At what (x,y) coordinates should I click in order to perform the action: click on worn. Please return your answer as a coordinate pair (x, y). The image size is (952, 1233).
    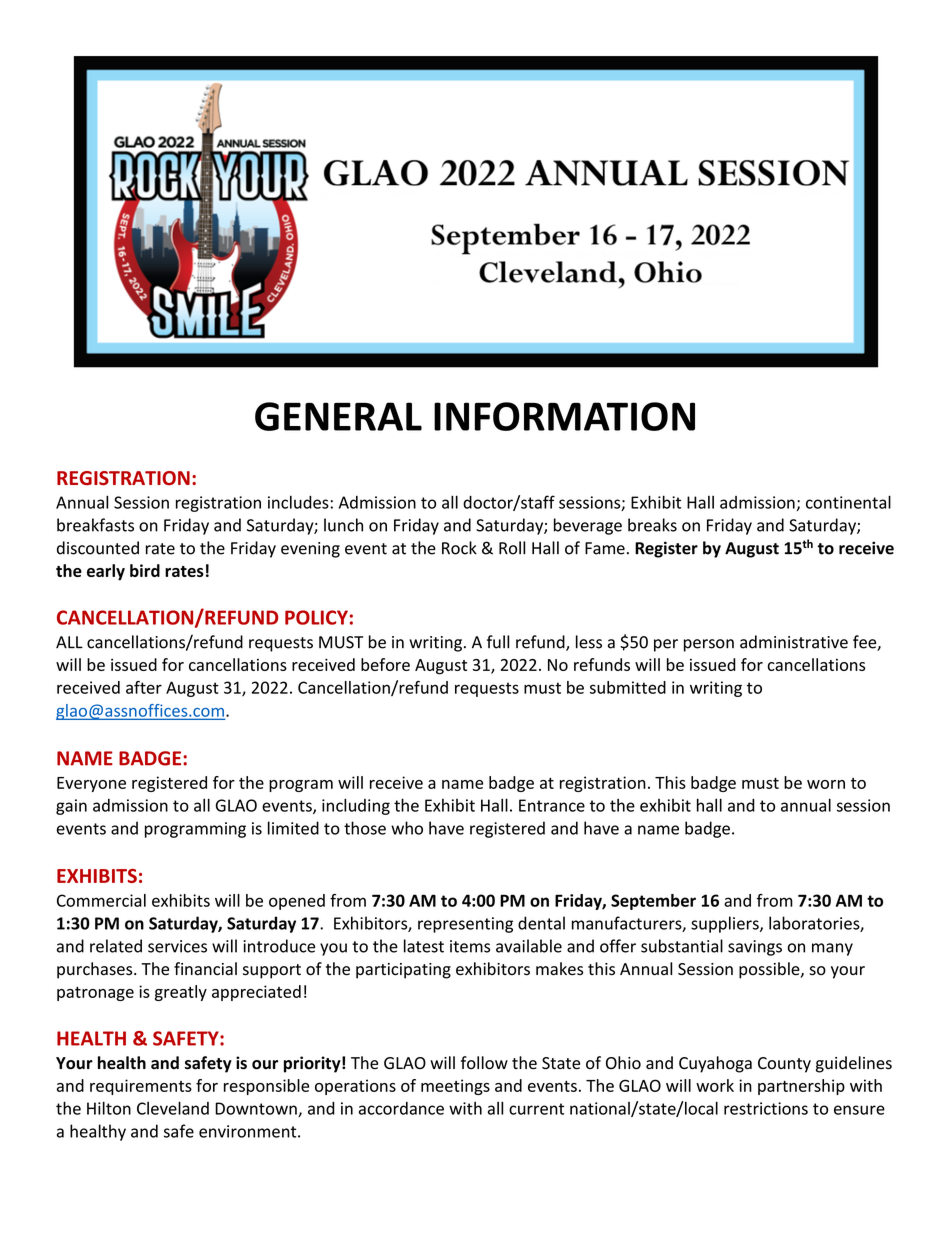
    Looking at the image, I should click on (826, 784).
